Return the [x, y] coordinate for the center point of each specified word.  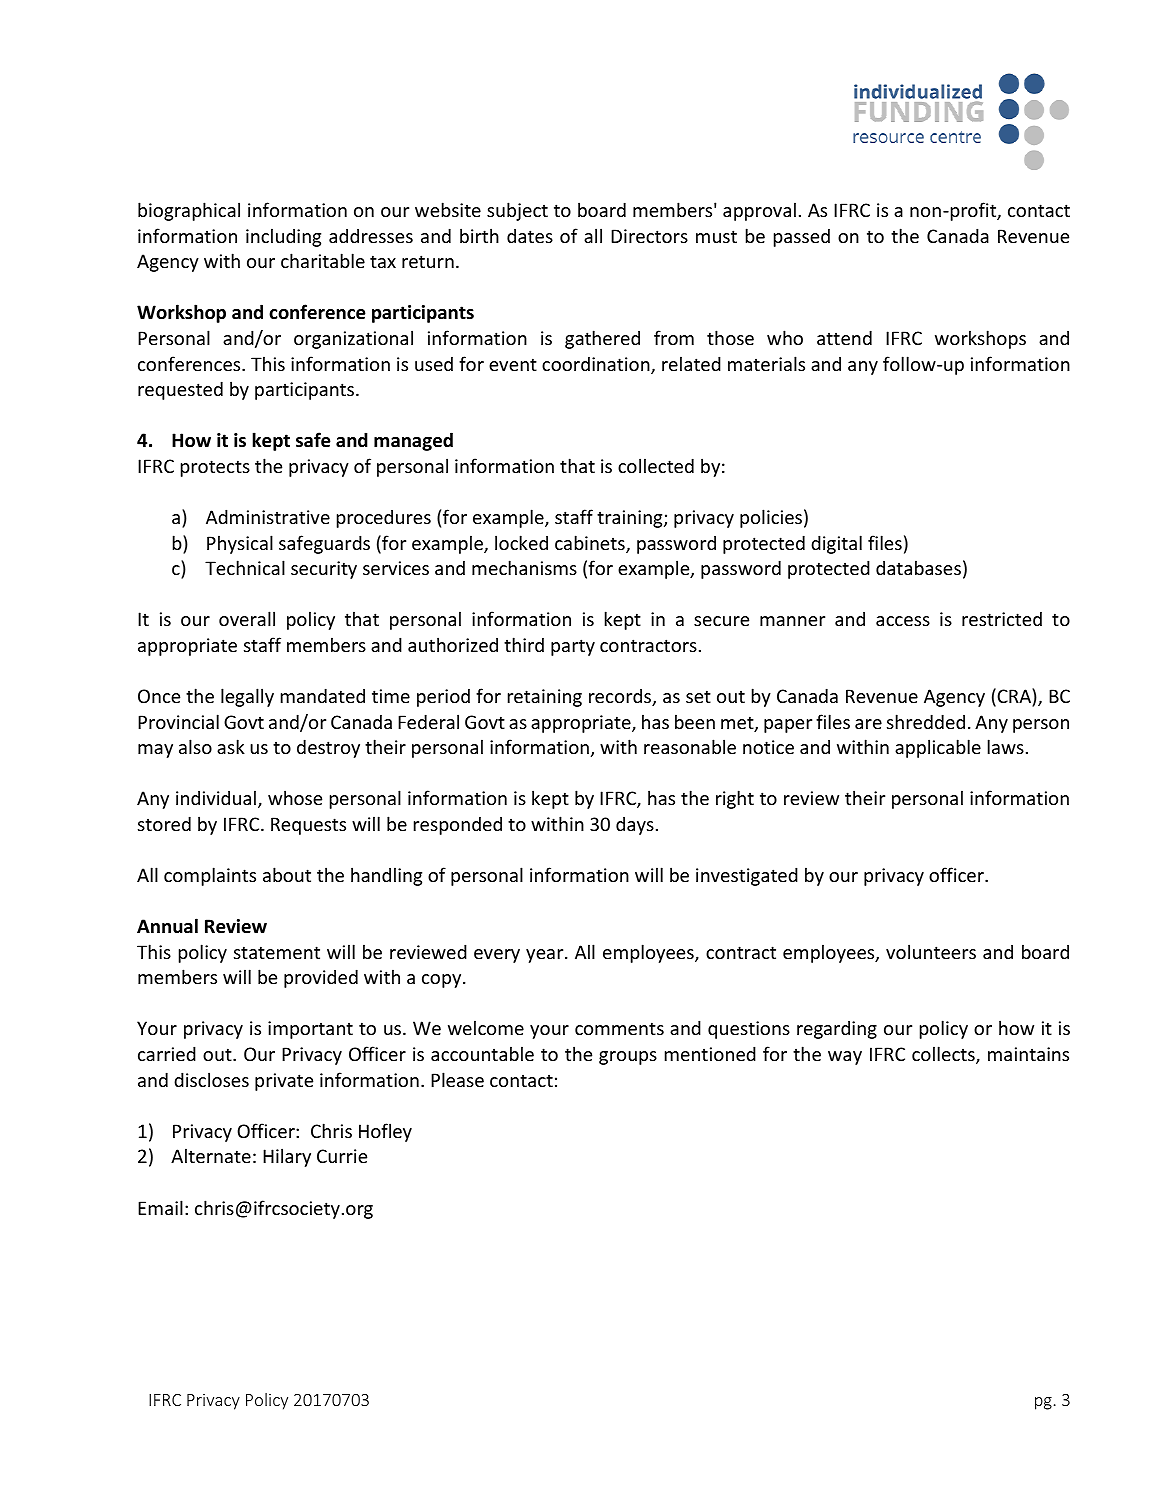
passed [802, 237]
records [621, 697]
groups [628, 1058]
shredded [926, 721]
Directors [649, 236]
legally [247, 697]
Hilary [287, 1157]
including [283, 237]
